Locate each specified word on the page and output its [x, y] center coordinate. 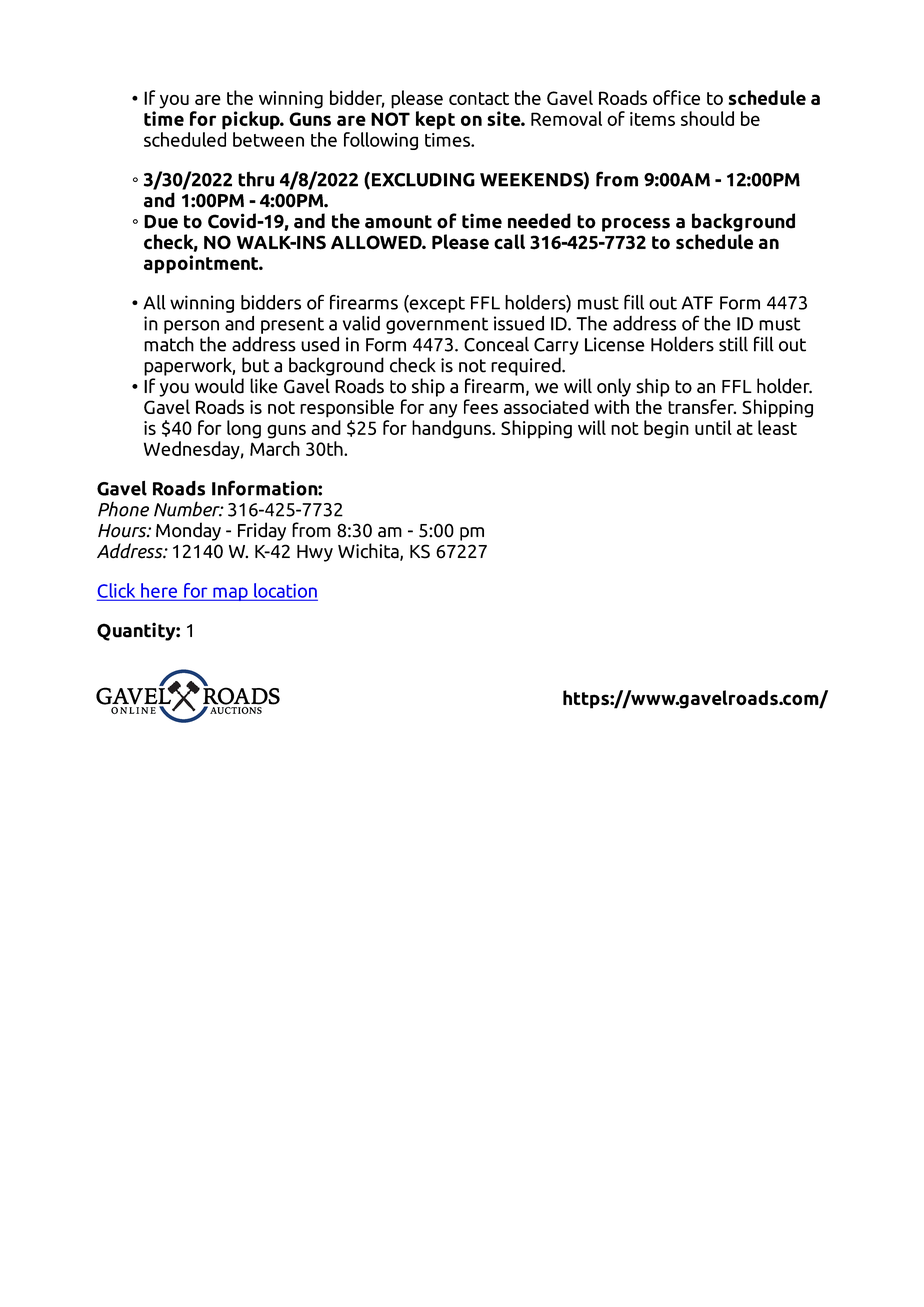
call [509, 242]
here [159, 591]
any [443, 411]
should [707, 118]
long [244, 429]
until [713, 427]
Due [161, 222]
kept [435, 120]
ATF [697, 303]
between [268, 139]
